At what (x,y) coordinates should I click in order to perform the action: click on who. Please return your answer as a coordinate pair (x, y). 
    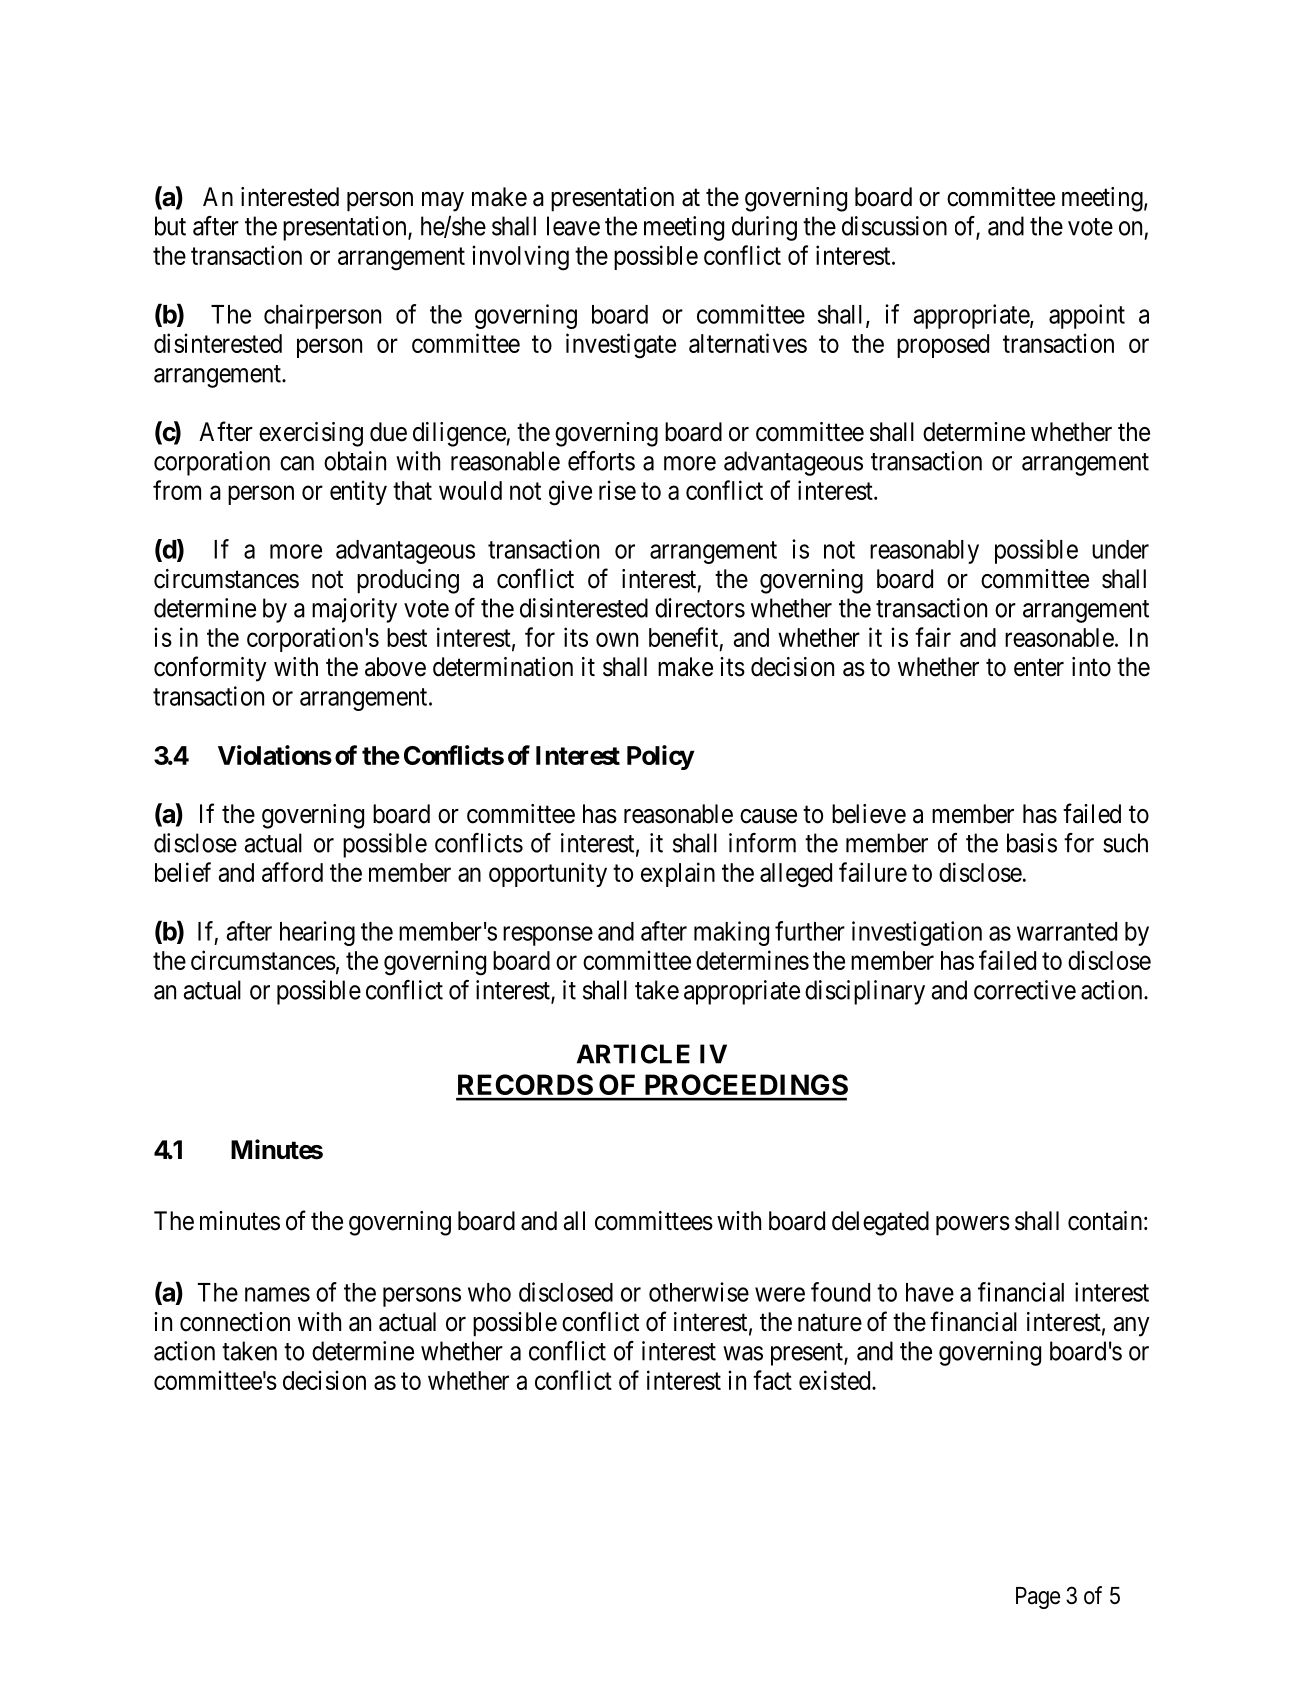
    Looking at the image, I should click on (489, 1292).
